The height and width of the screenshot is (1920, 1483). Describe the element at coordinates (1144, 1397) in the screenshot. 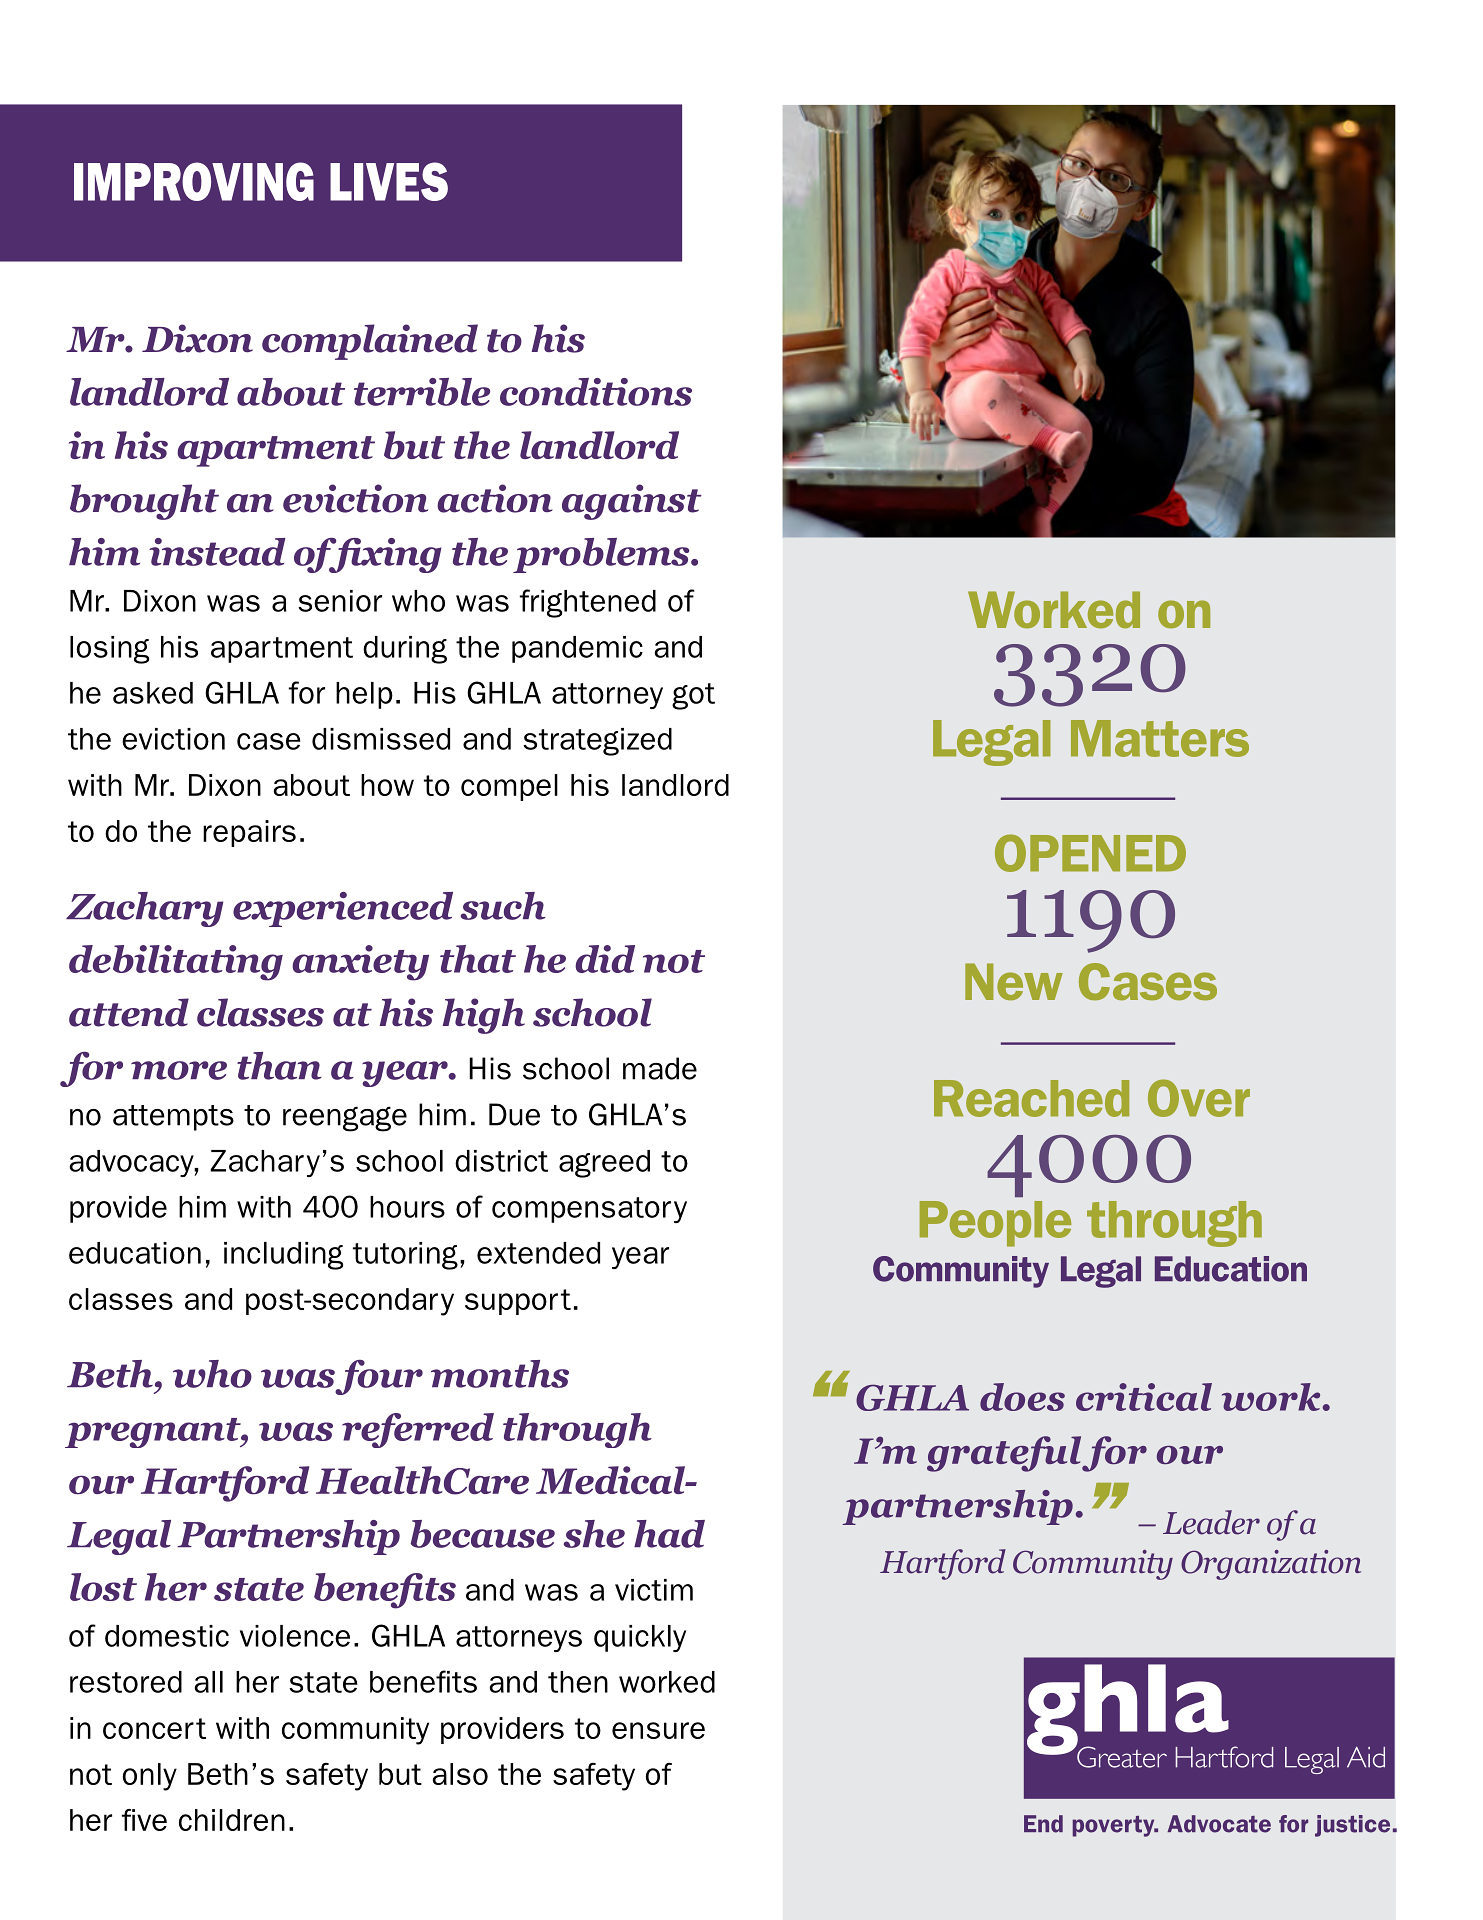

I see `critical` at that location.
